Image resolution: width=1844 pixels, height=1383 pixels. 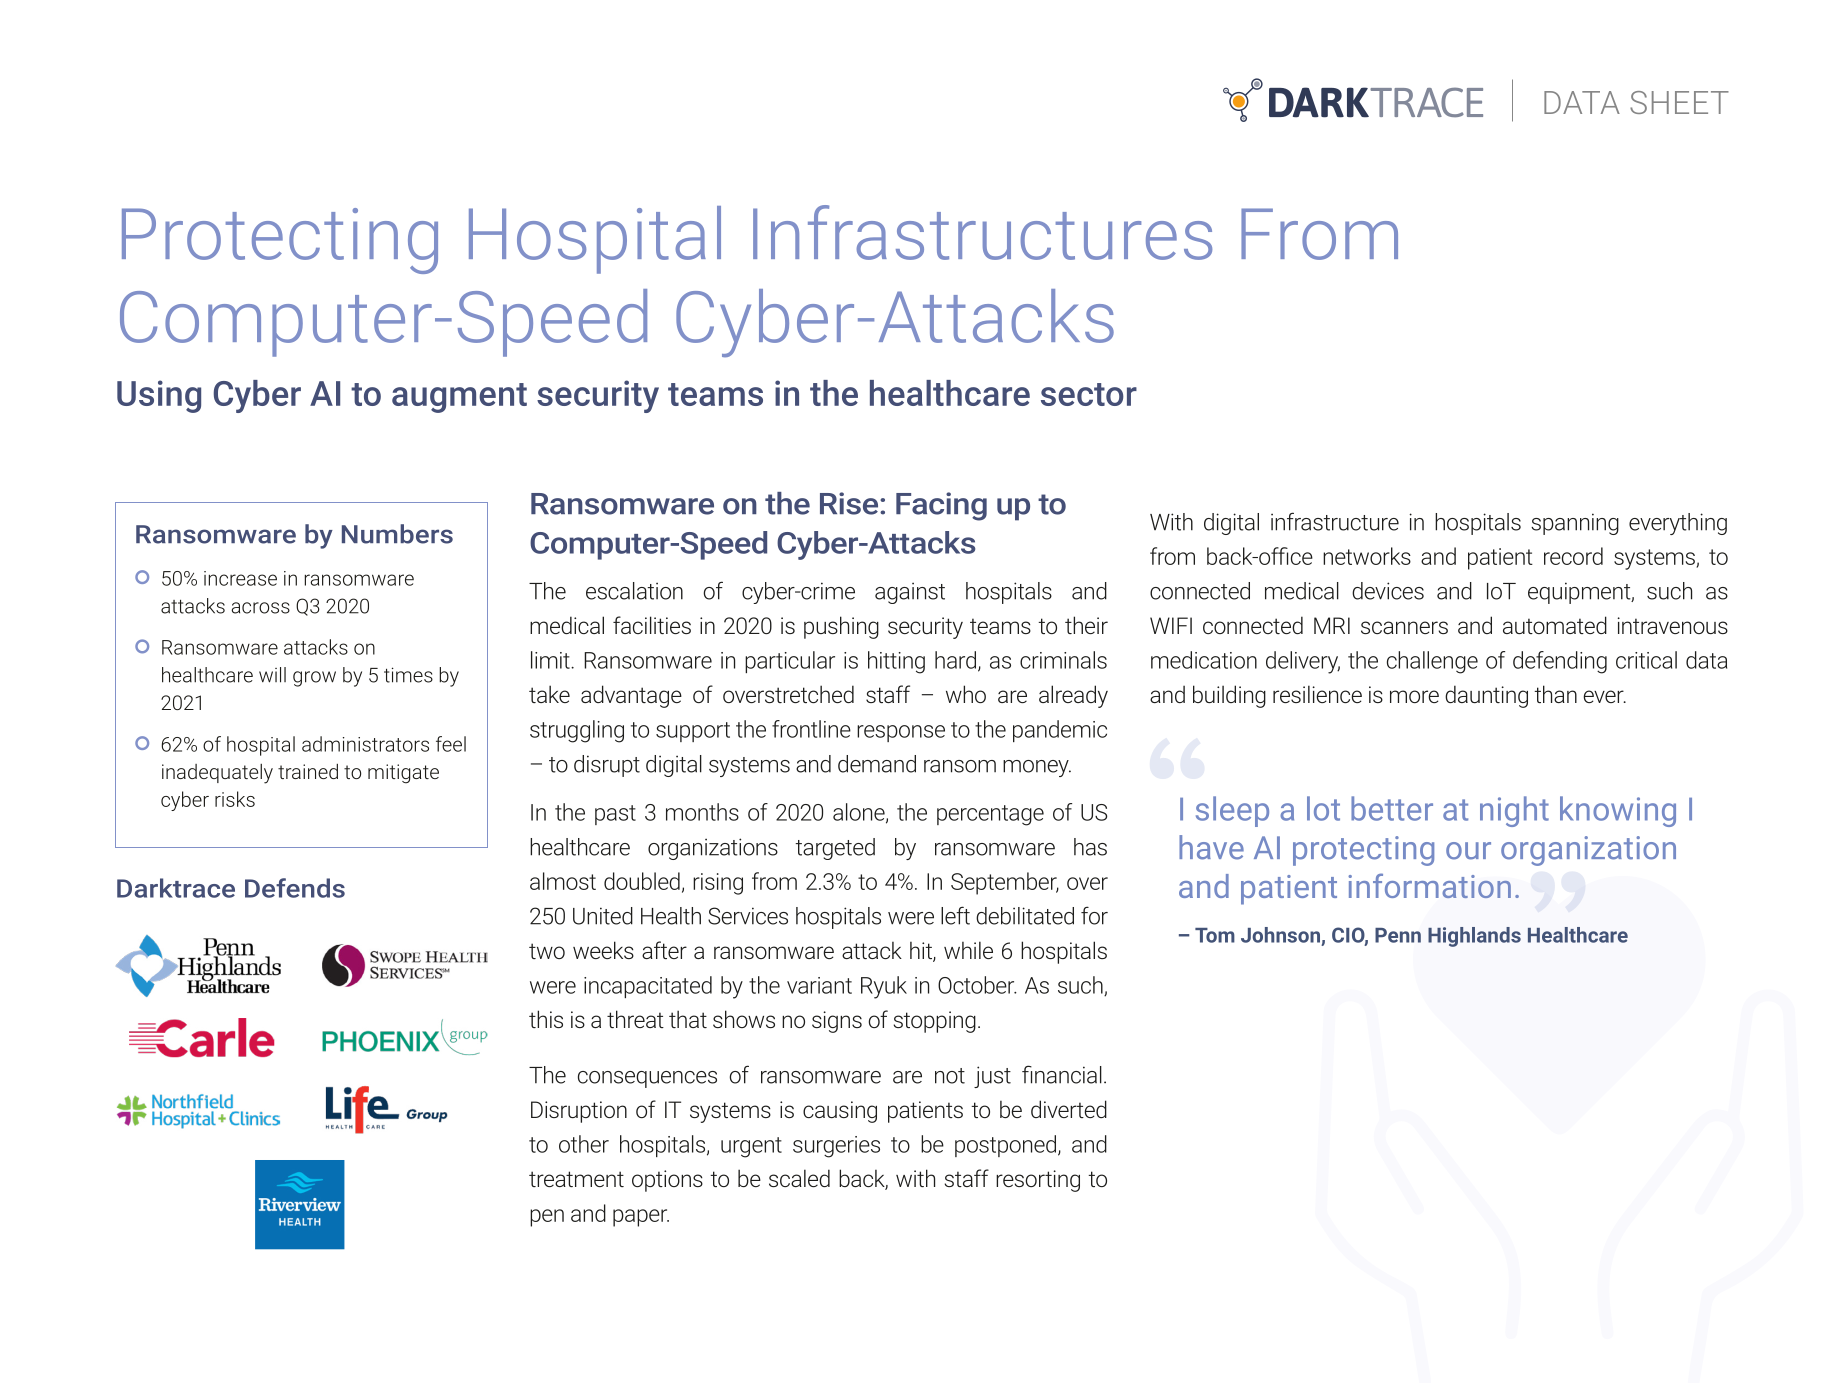 I want to click on sector, so click(x=1089, y=394).
